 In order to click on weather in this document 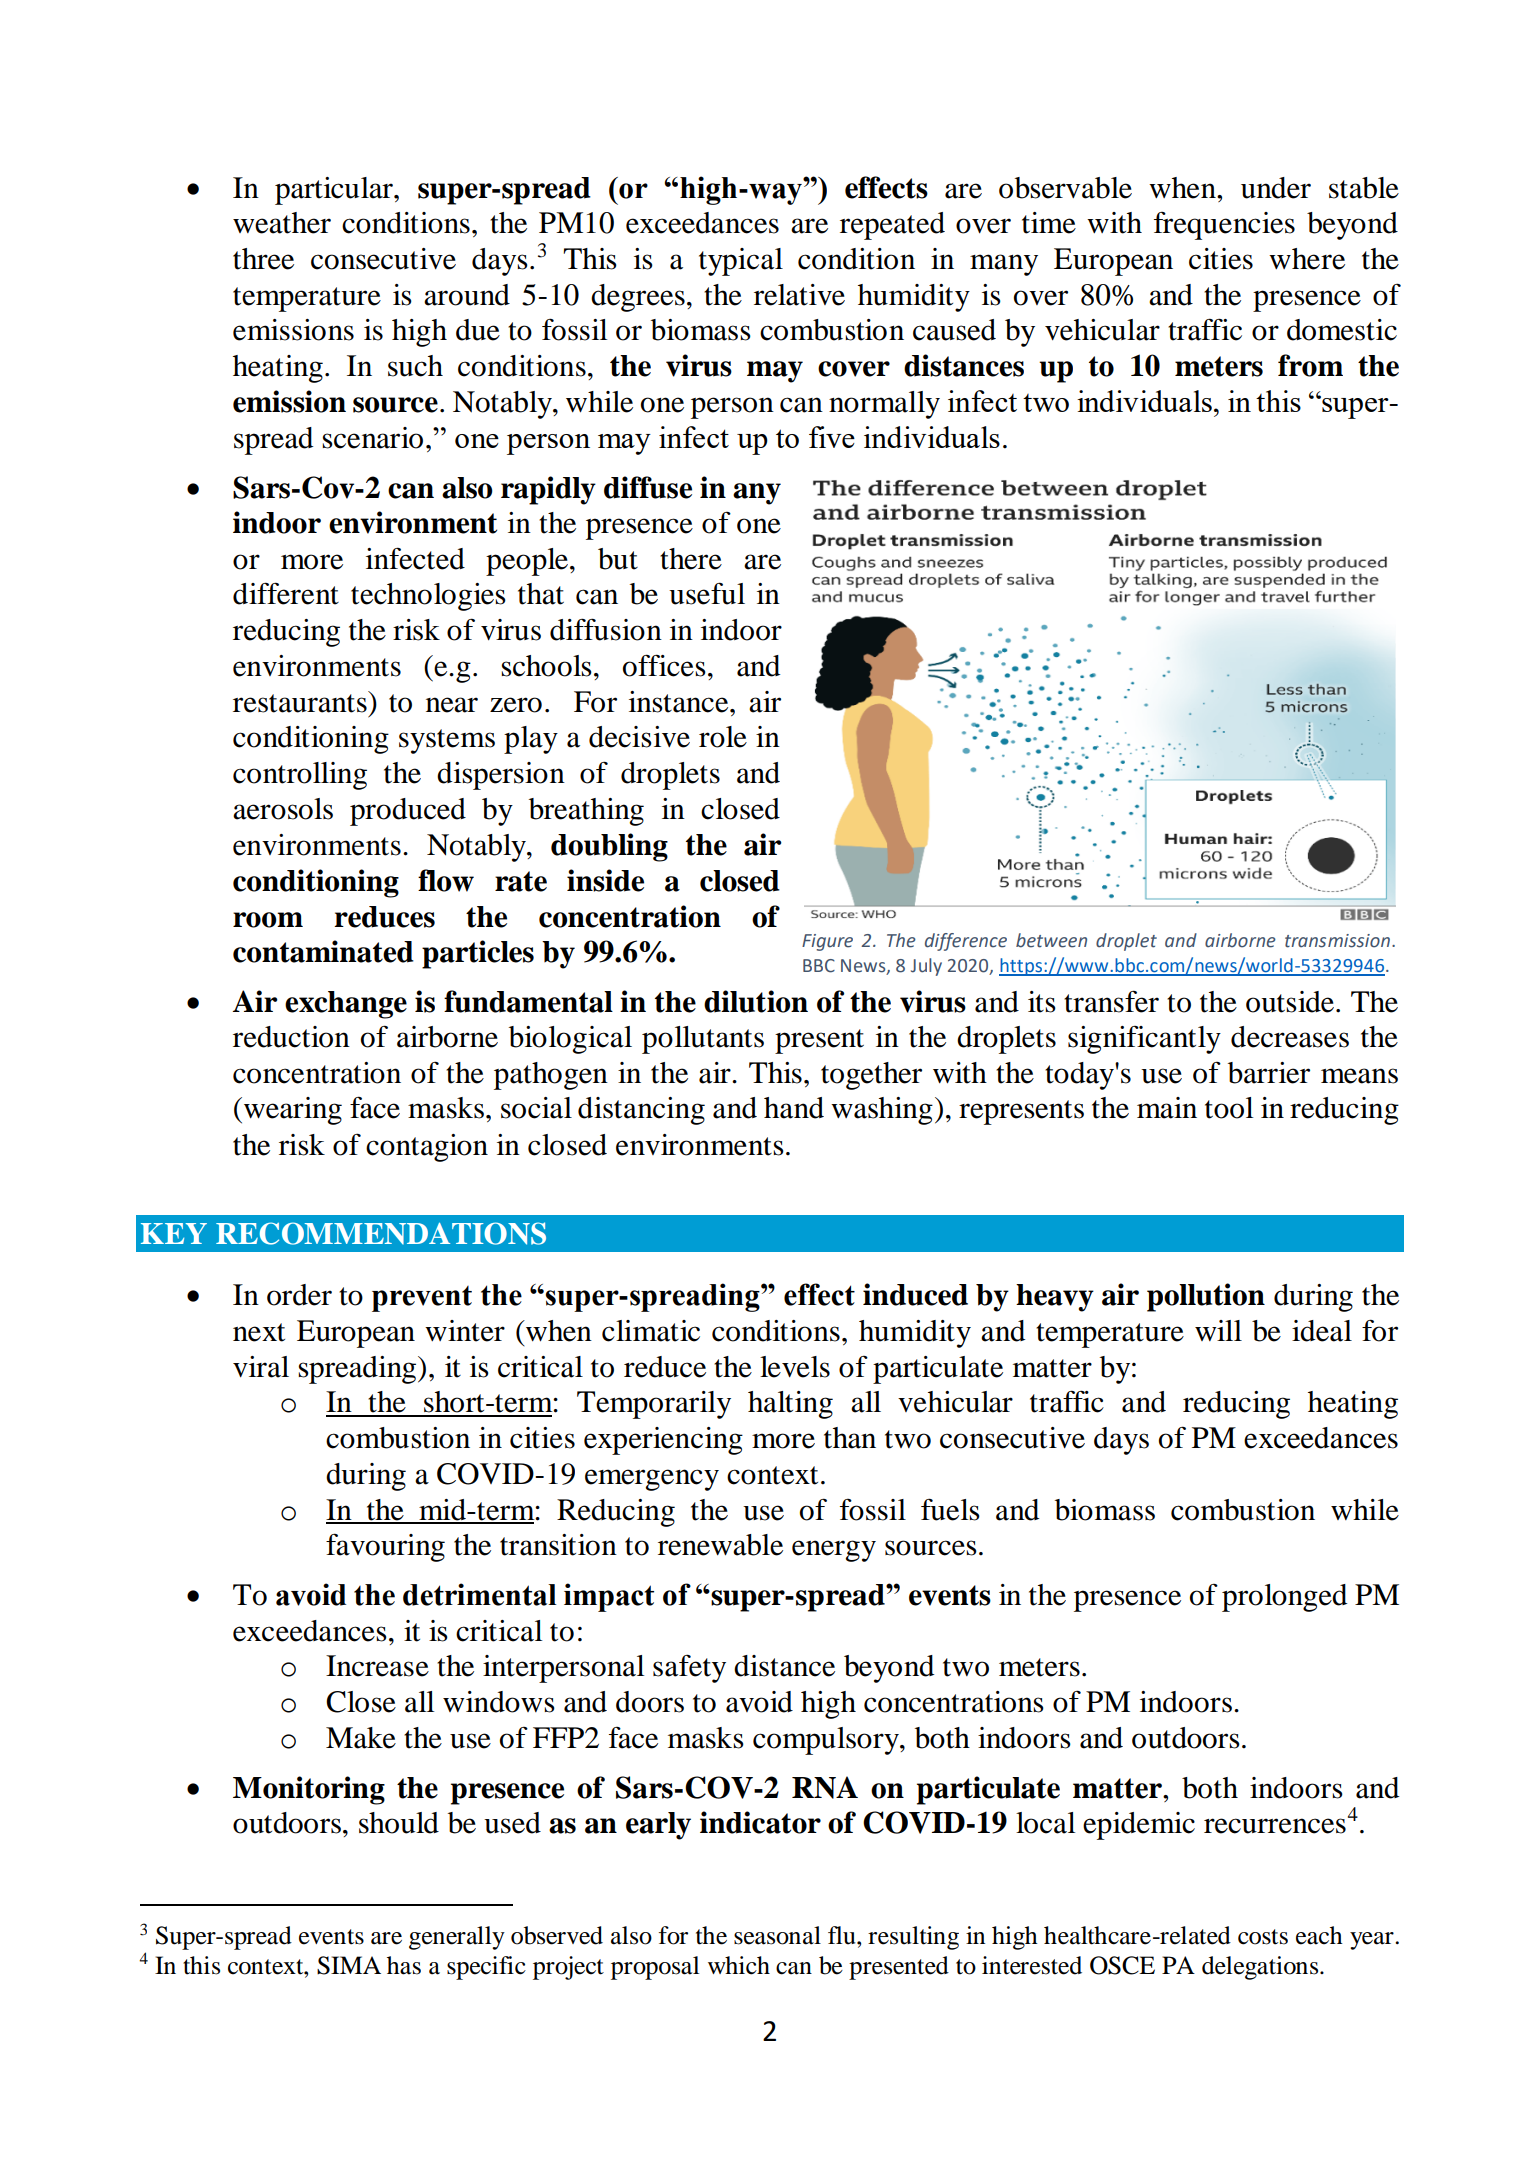, I will do `click(282, 223)`.
